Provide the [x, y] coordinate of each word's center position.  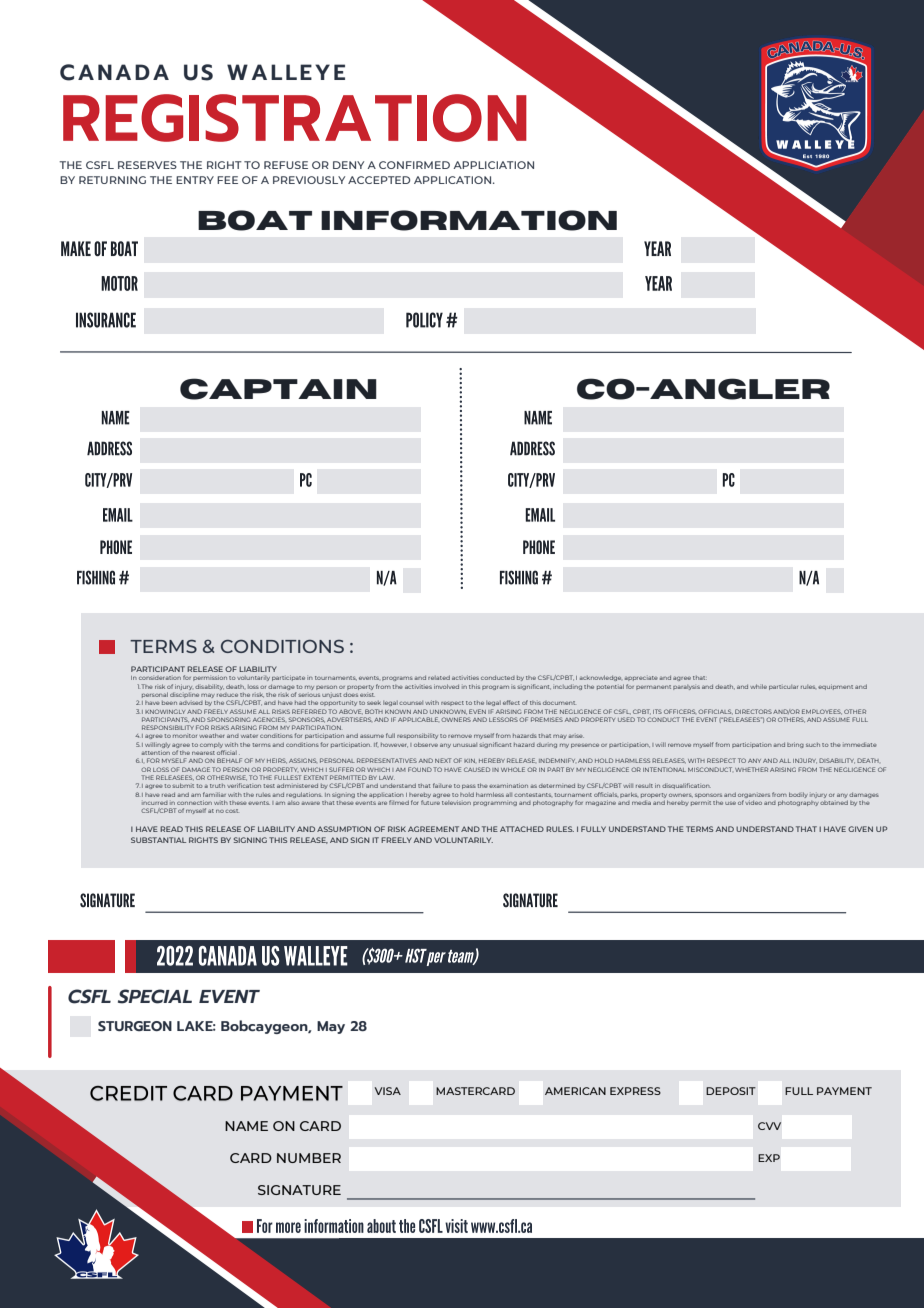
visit [456, 1226]
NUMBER [309, 1158]
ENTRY [195, 180]
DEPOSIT [731, 1091]
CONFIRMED [414, 165]
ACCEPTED [379, 180]
